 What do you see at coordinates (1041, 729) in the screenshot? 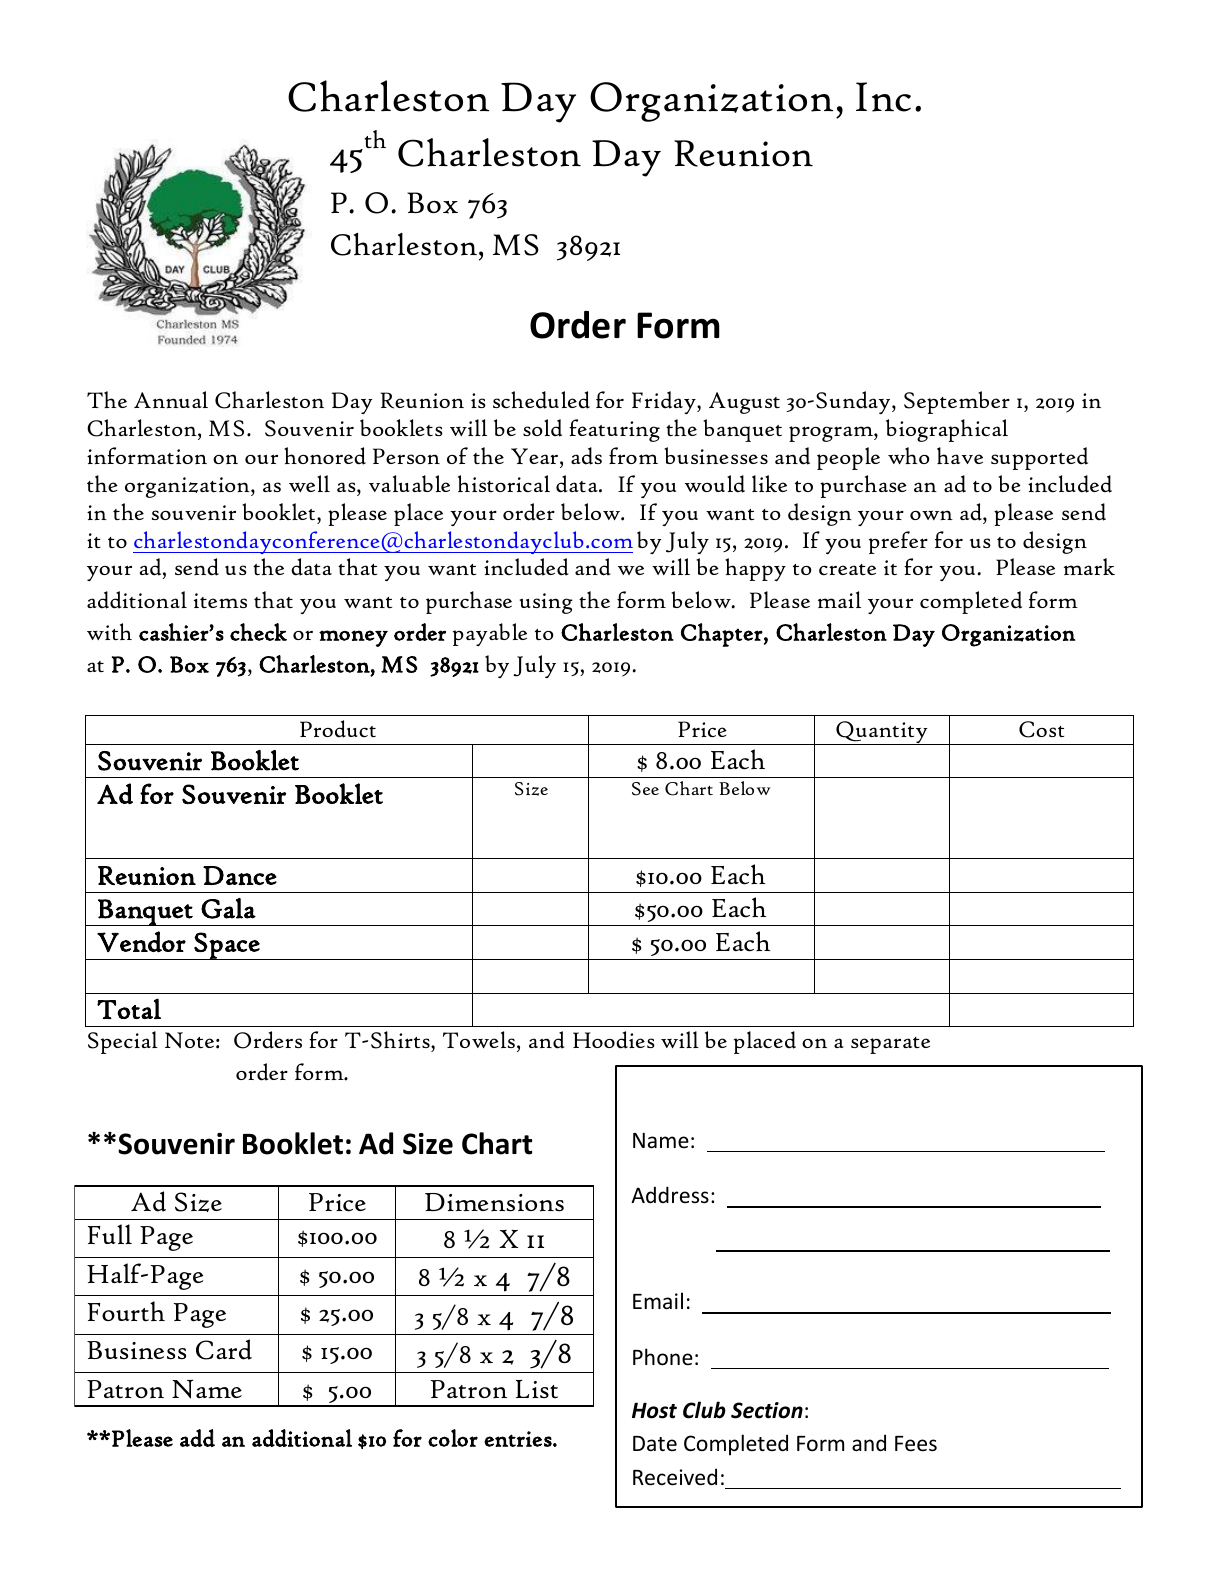
I see `Cost` at bounding box center [1041, 729].
